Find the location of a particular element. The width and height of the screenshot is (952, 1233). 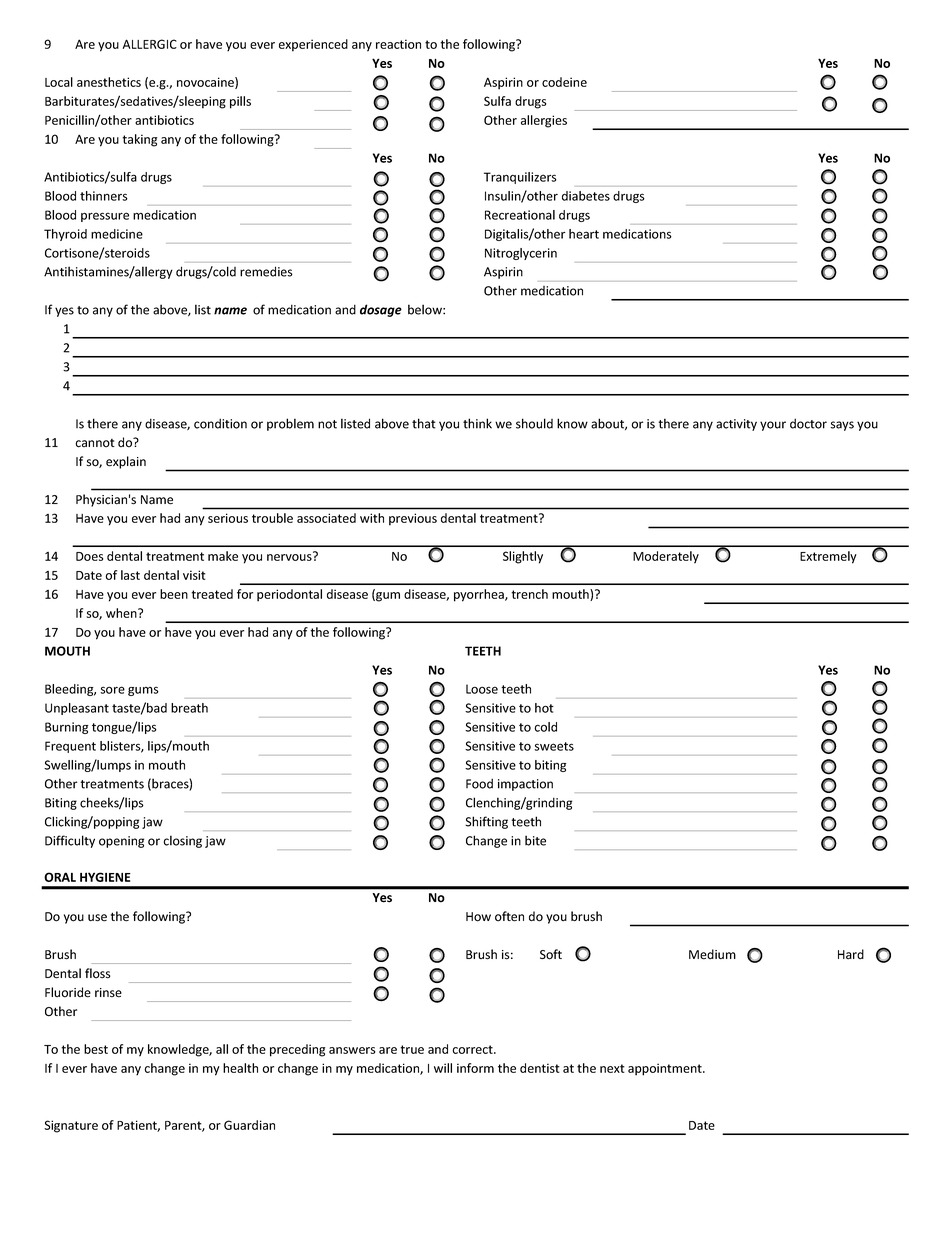

reaction is located at coordinates (398, 44).
